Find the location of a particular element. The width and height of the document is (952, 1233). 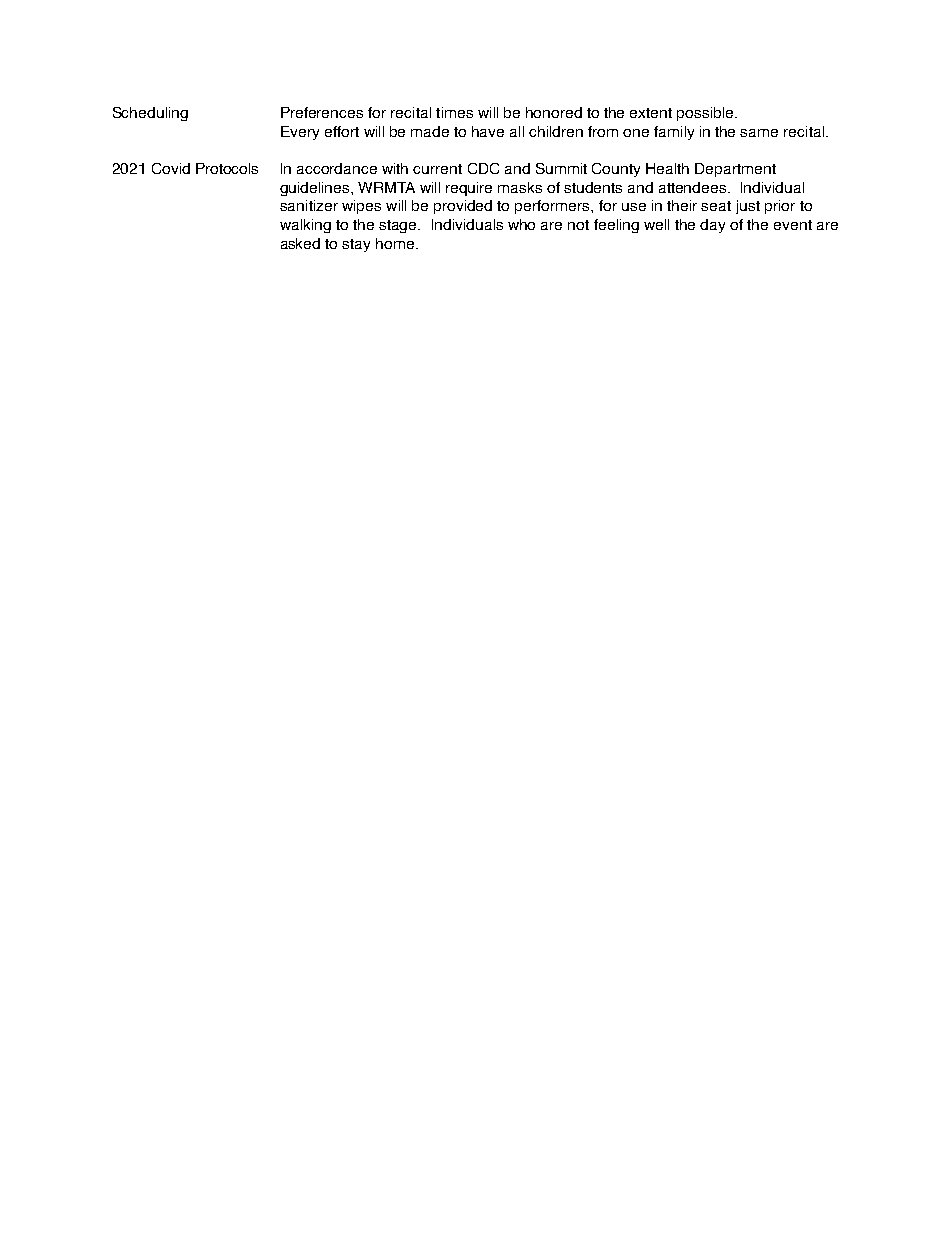

asked is located at coordinates (300, 243).
